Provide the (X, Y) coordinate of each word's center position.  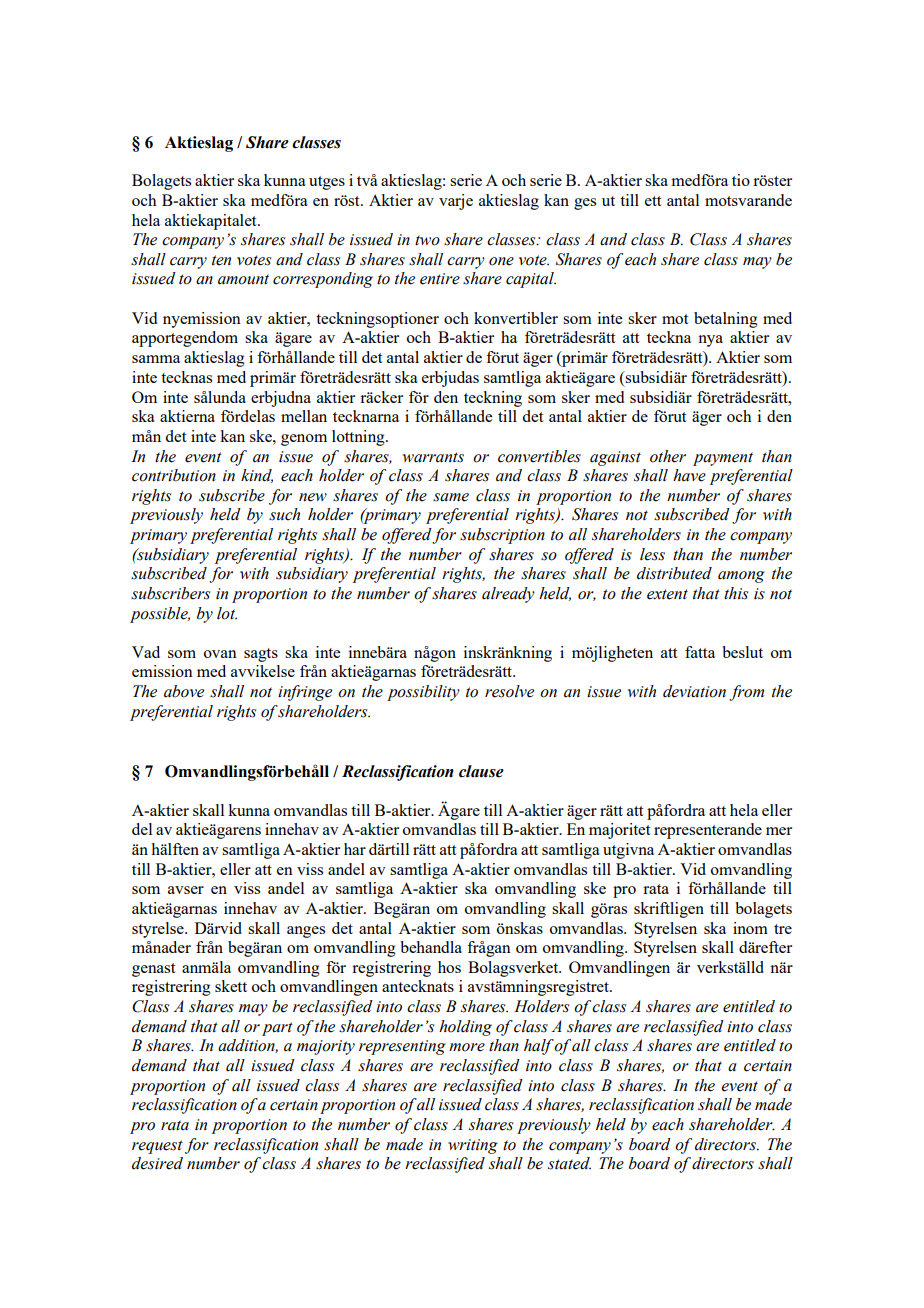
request (157, 1147)
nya (710, 341)
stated (569, 1163)
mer (779, 831)
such (284, 514)
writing (473, 1146)
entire (440, 279)
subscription (502, 536)
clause (481, 771)
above (184, 691)
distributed (674, 573)
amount (243, 279)
